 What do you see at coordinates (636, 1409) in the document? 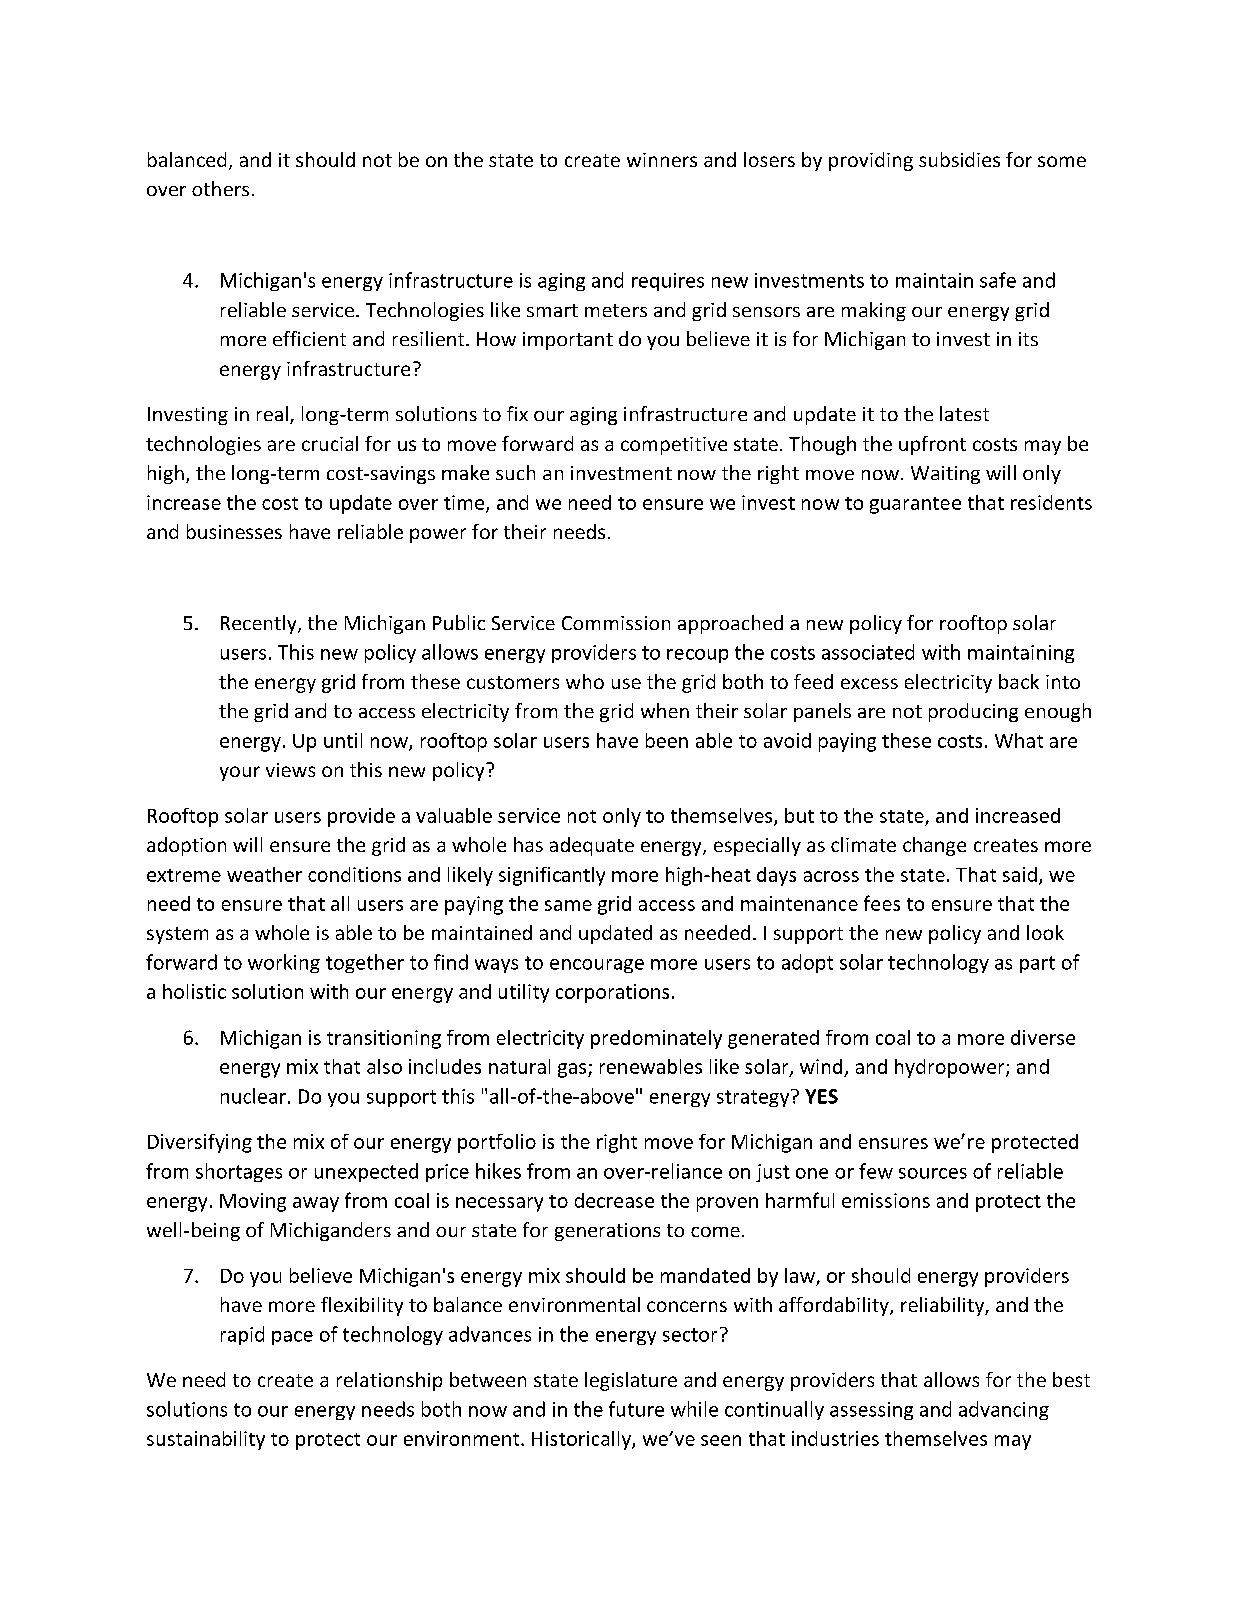
I see `future` at bounding box center [636, 1409].
